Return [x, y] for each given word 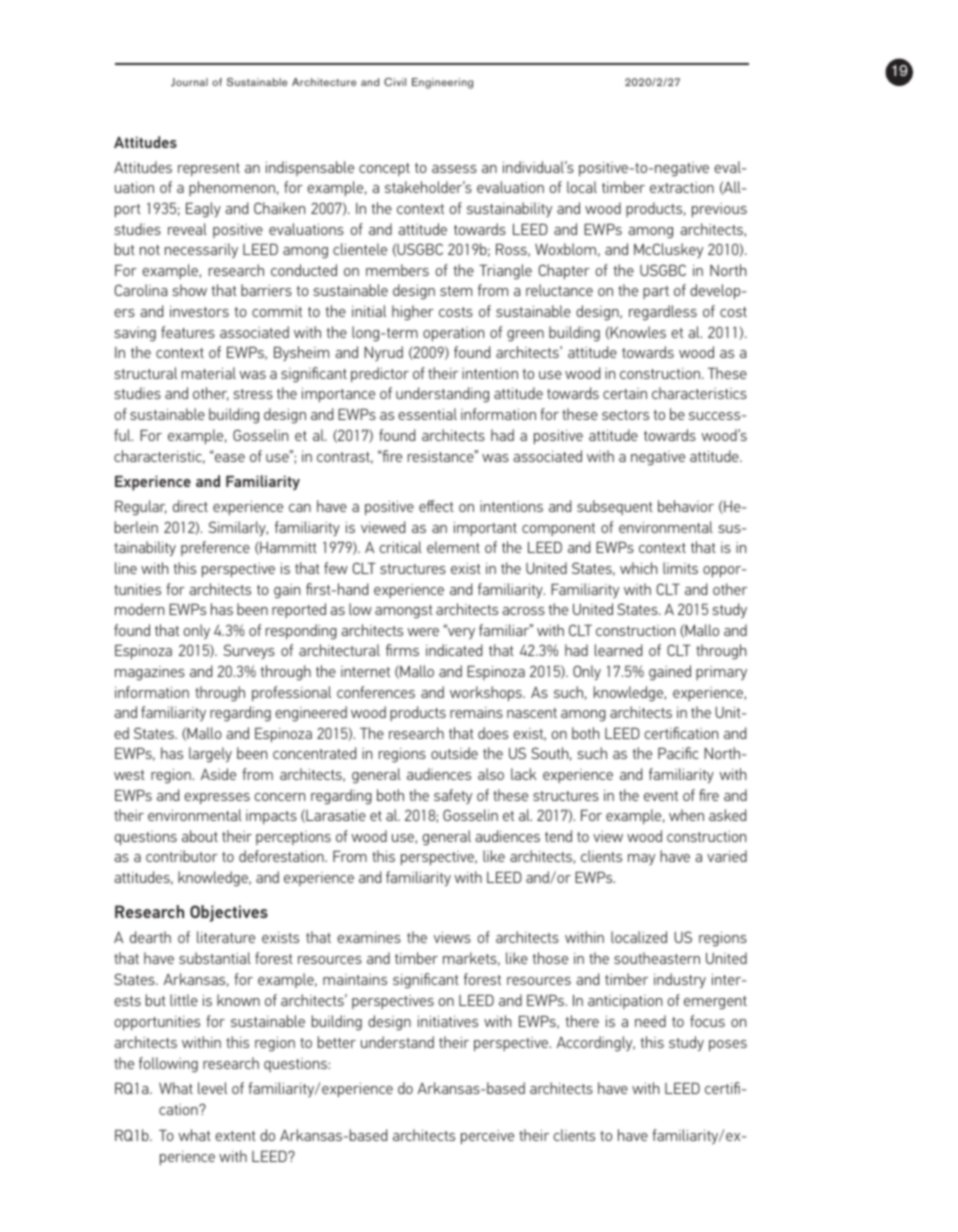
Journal [189, 82]
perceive [487, 1137]
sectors [625, 415]
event [661, 796]
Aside [218, 774]
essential [427, 414]
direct [190, 506]
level [212, 1088]
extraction [682, 187]
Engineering [442, 83]
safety [453, 796]
